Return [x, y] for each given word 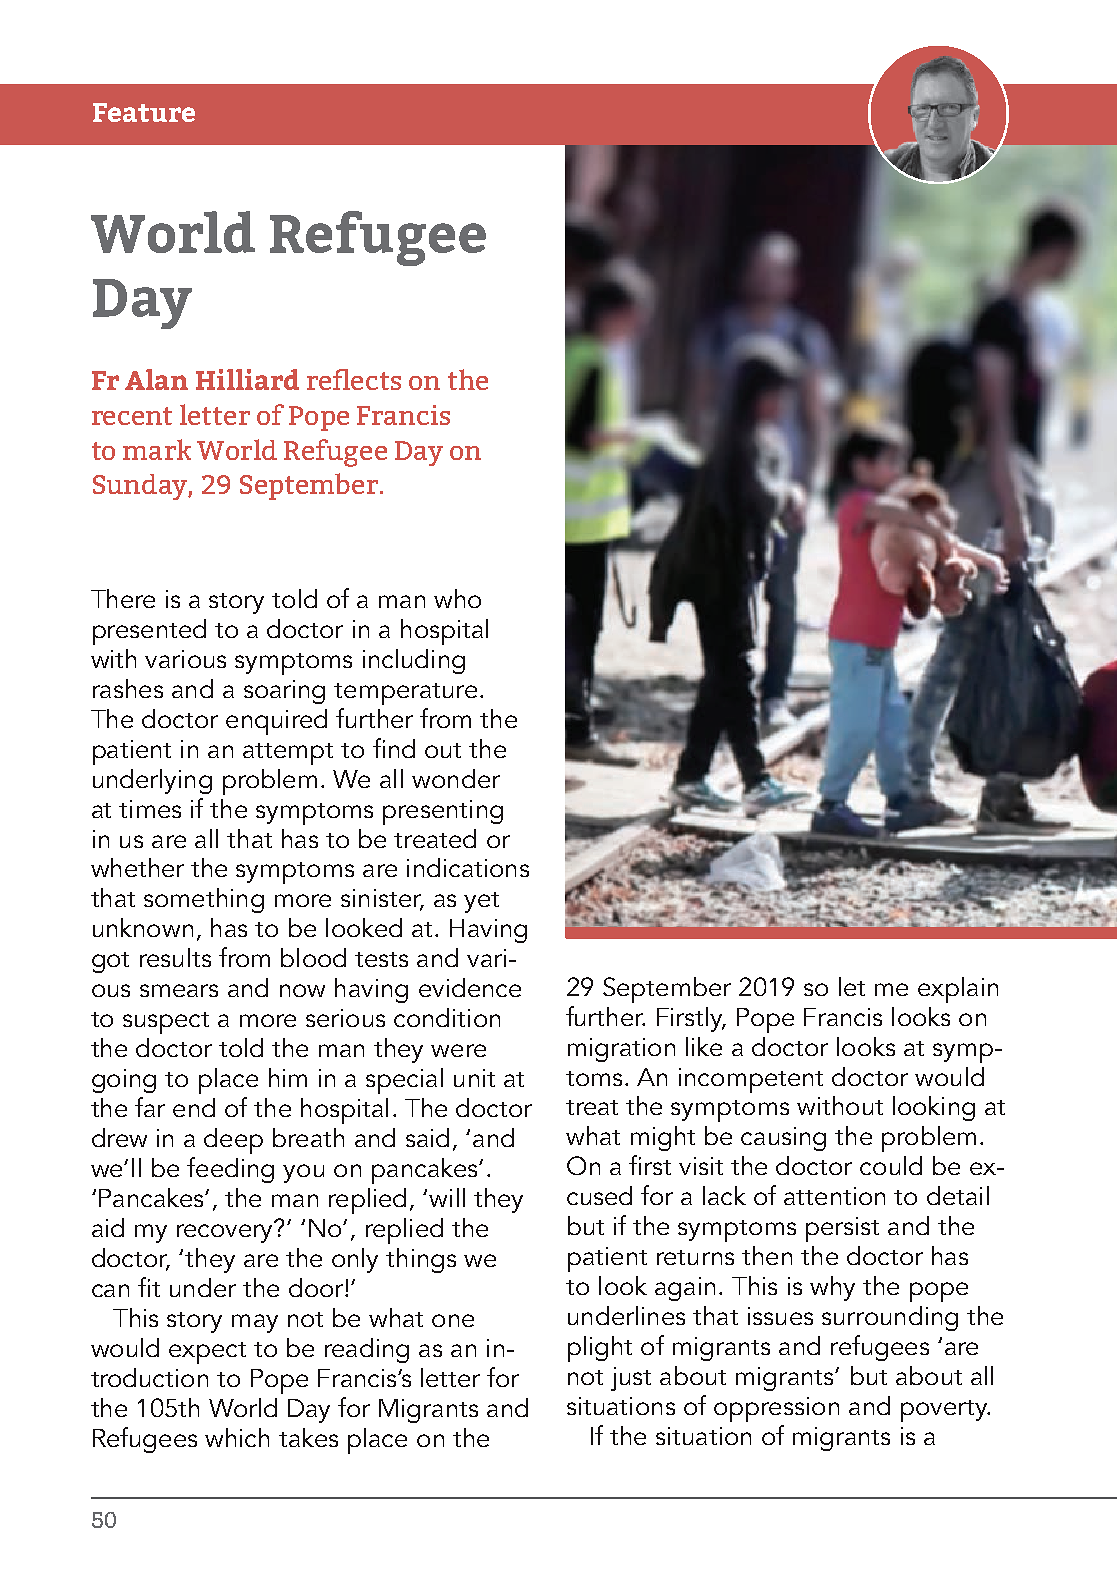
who [457, 598]
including [414, 661]
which [237, 1437]
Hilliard [247, 379]
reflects [354, 379]
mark [157, 449]
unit [474, 1078]
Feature [144, 112]
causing [783, 1139]
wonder [456, 778]
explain [958, 990]
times [150, 809]
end [194, 1107]
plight [600, 1349]
